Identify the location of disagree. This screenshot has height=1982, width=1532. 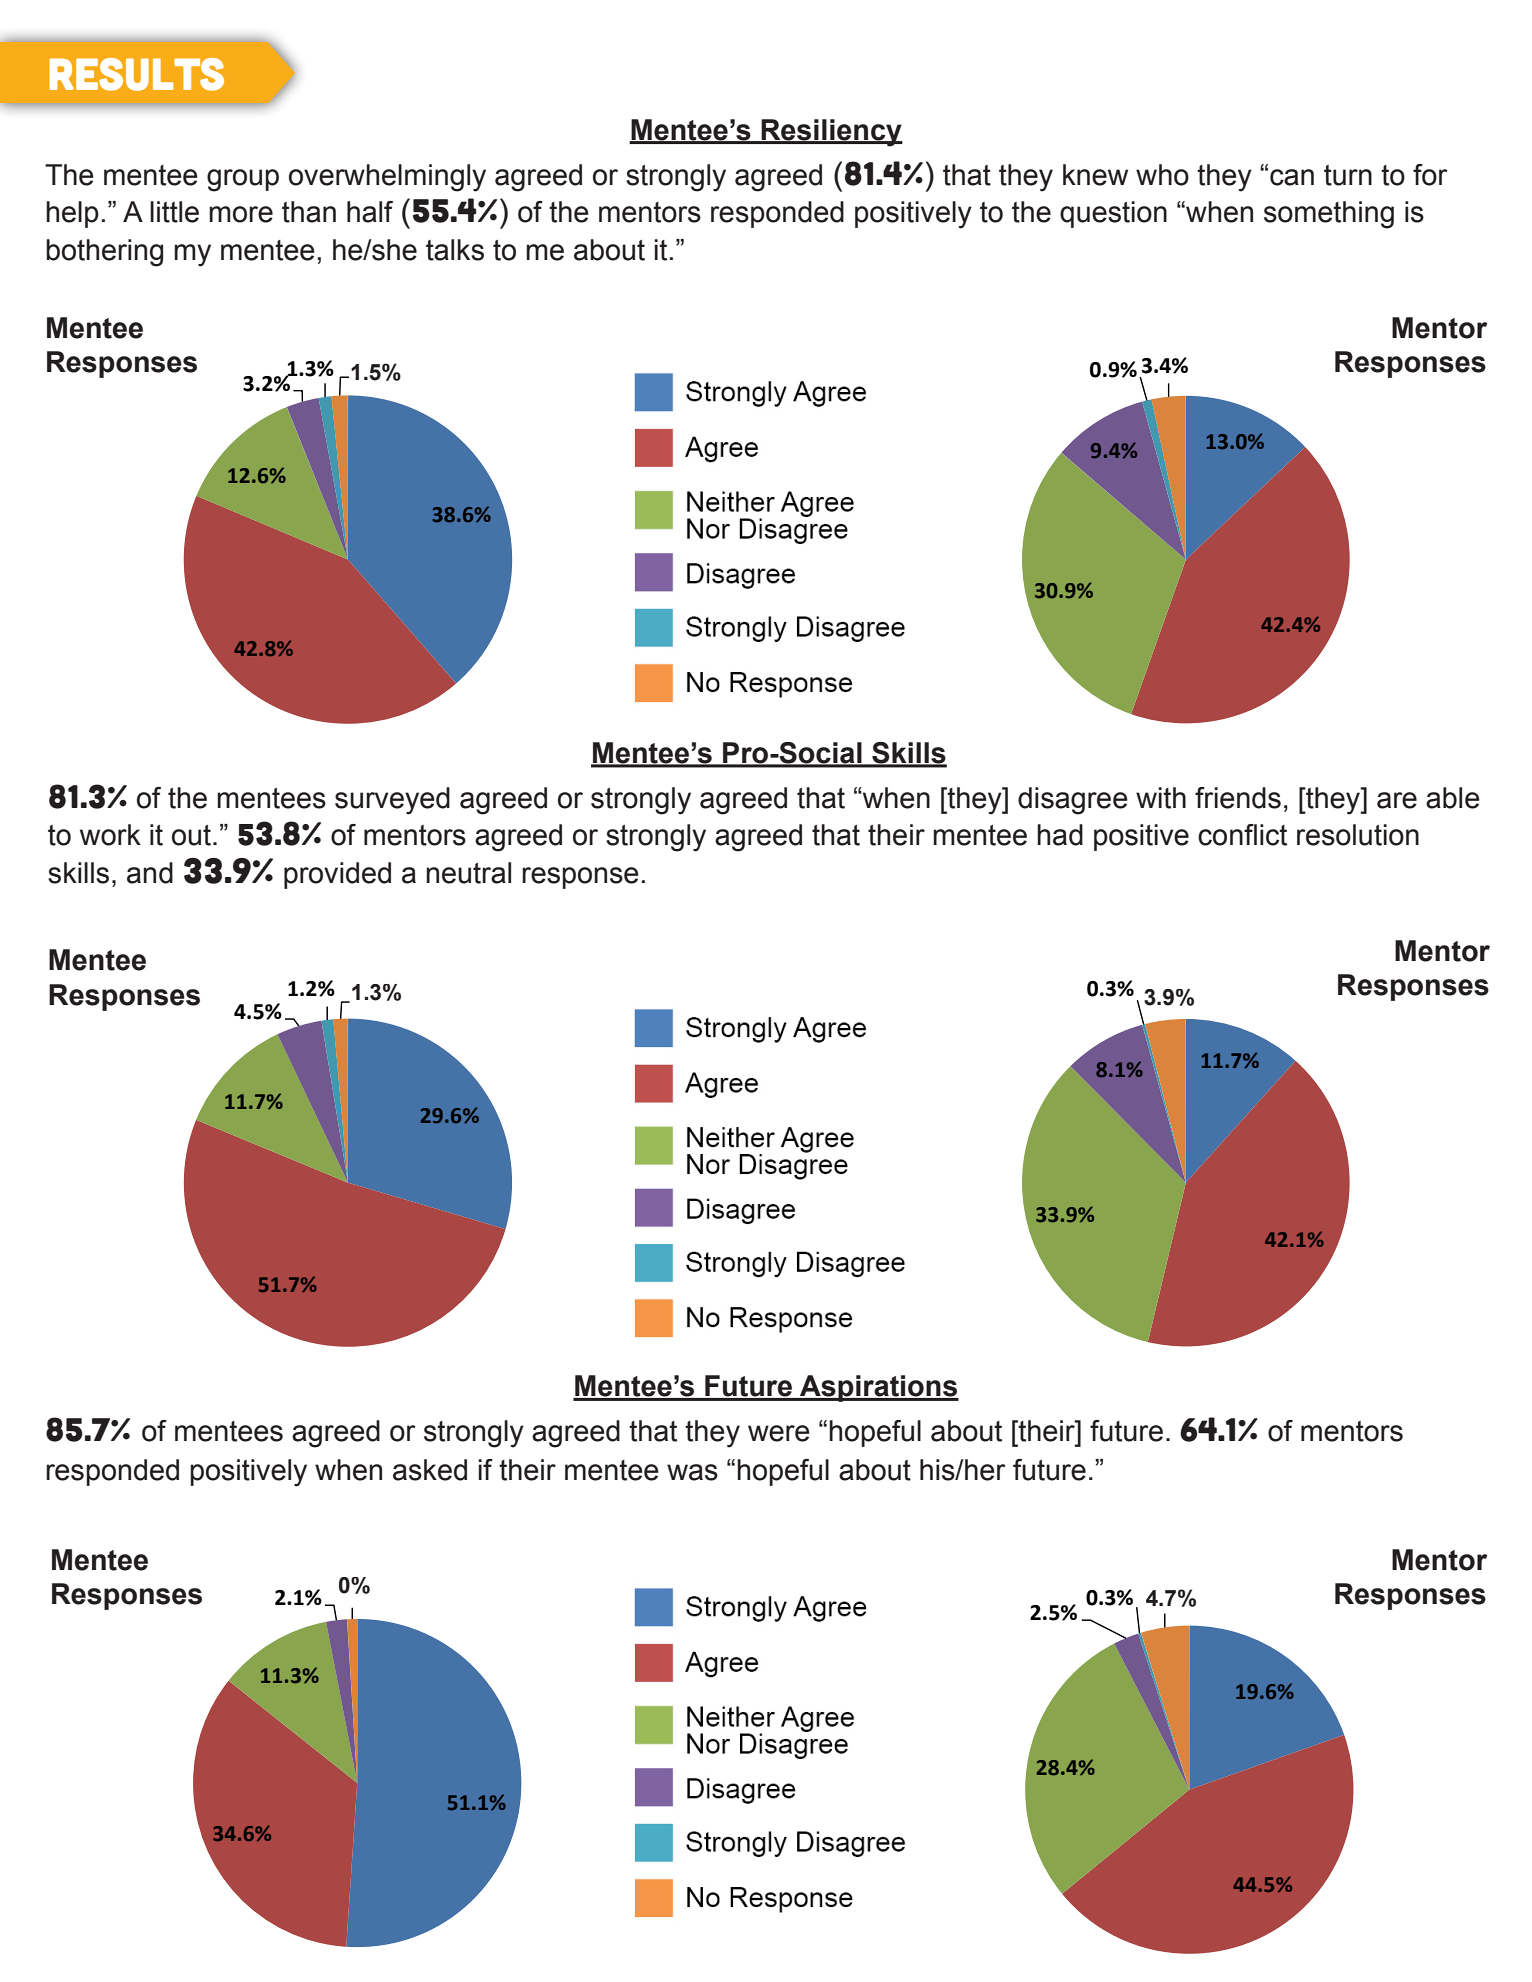
(1073, 801).
